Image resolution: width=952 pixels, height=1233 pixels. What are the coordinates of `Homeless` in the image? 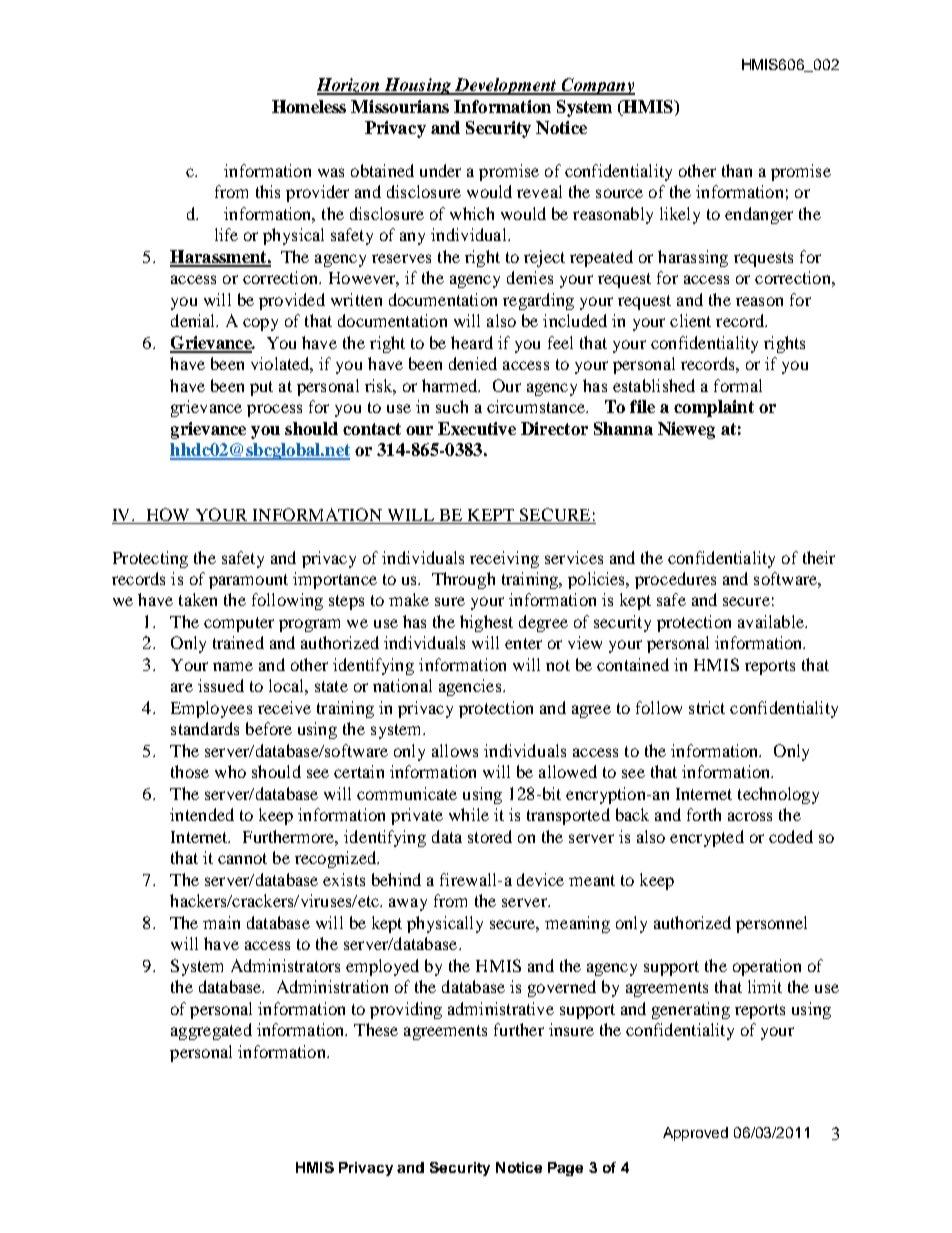 It's located at (309, 106).
